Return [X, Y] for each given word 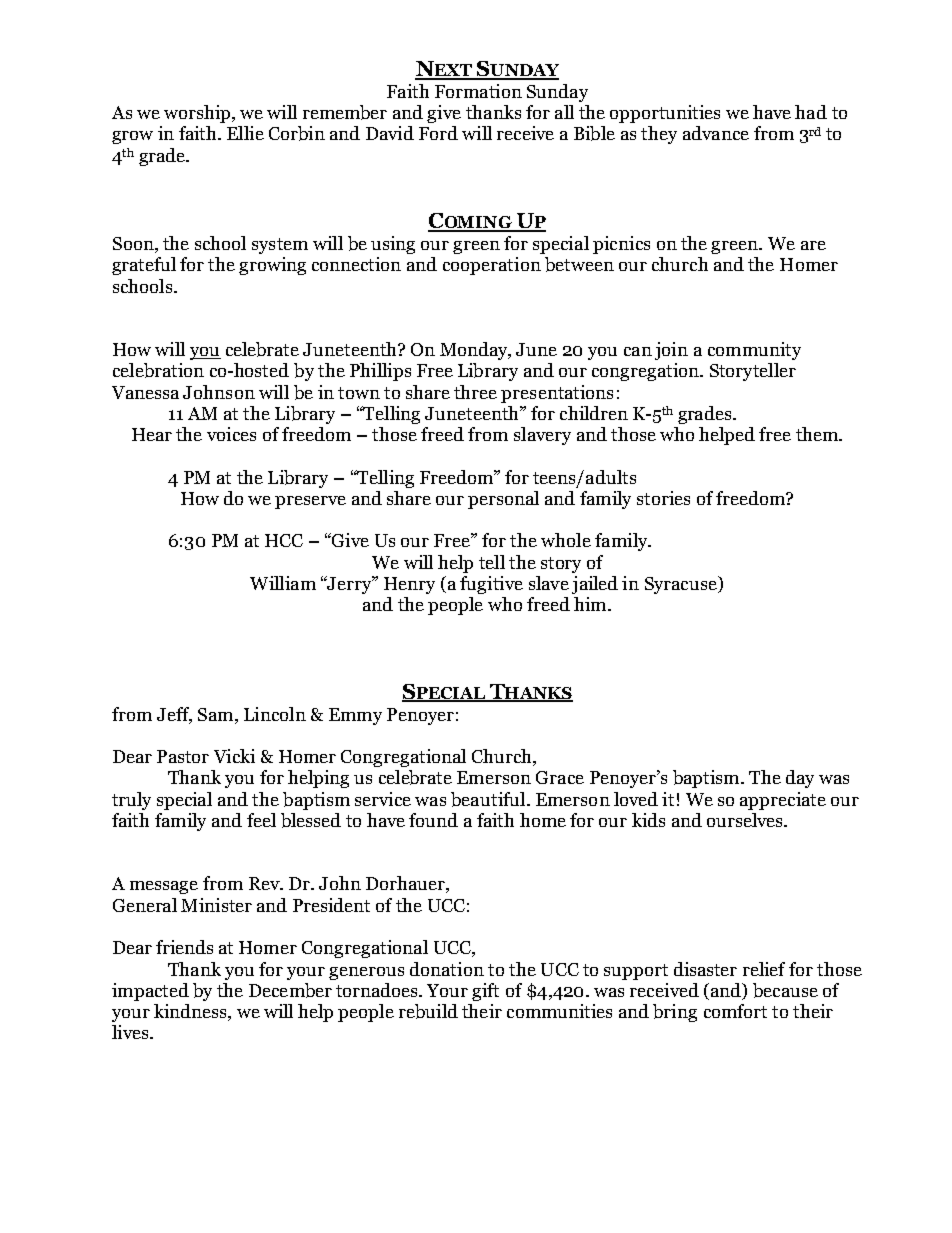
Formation [478, 91]
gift [485, 992]
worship [198, 114]
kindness [191, 1012]
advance [716, 133]
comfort [735, 1011]
